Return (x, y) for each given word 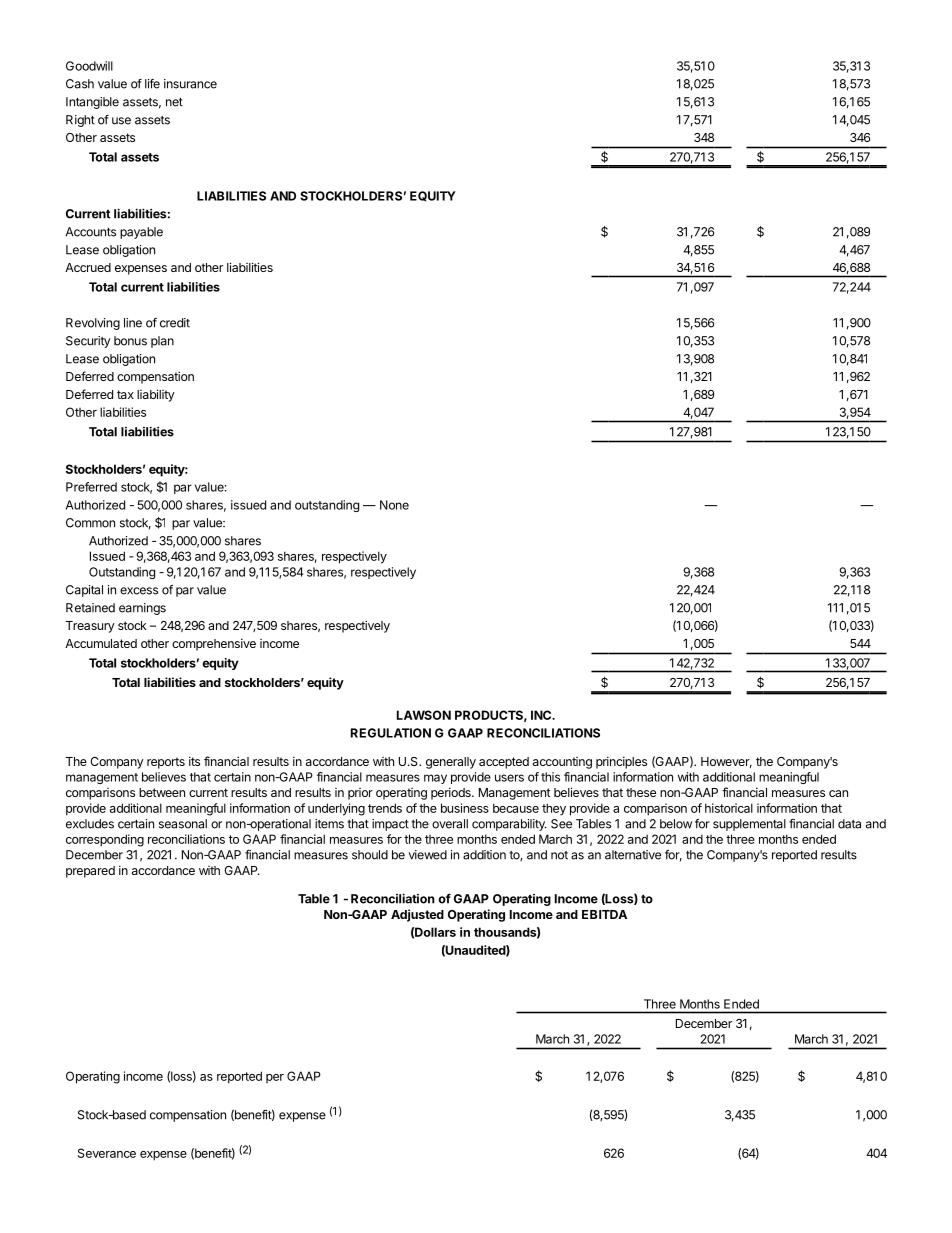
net (174, 102)
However (726, 762)
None (394, 505)
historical (729, 808)
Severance (107, 1153)
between (162, 792)
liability (156, 395)
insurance (190, 84)
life (152, 84)
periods (452, 793)
